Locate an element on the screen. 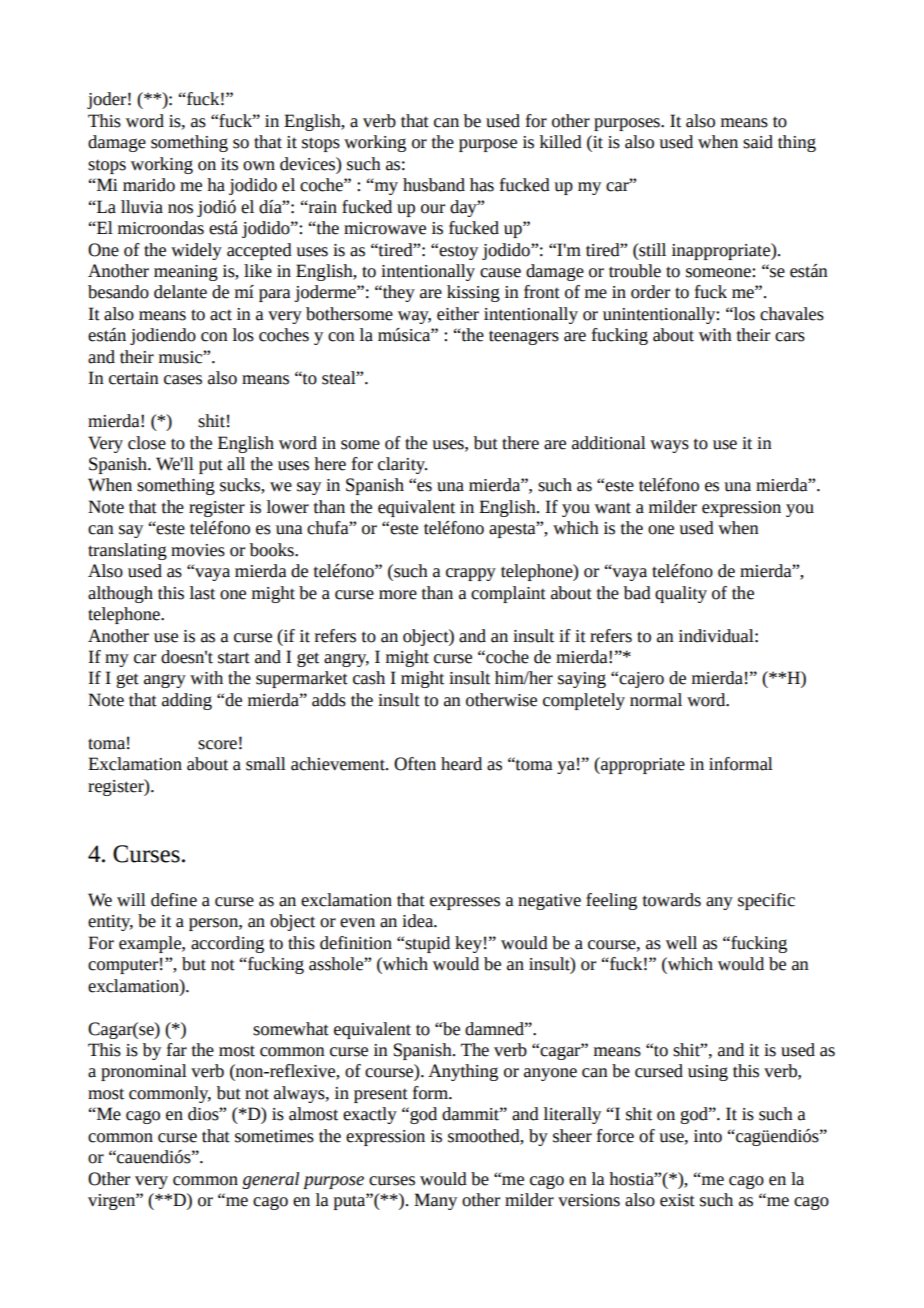  husband is located at coordinates (434, 185).
